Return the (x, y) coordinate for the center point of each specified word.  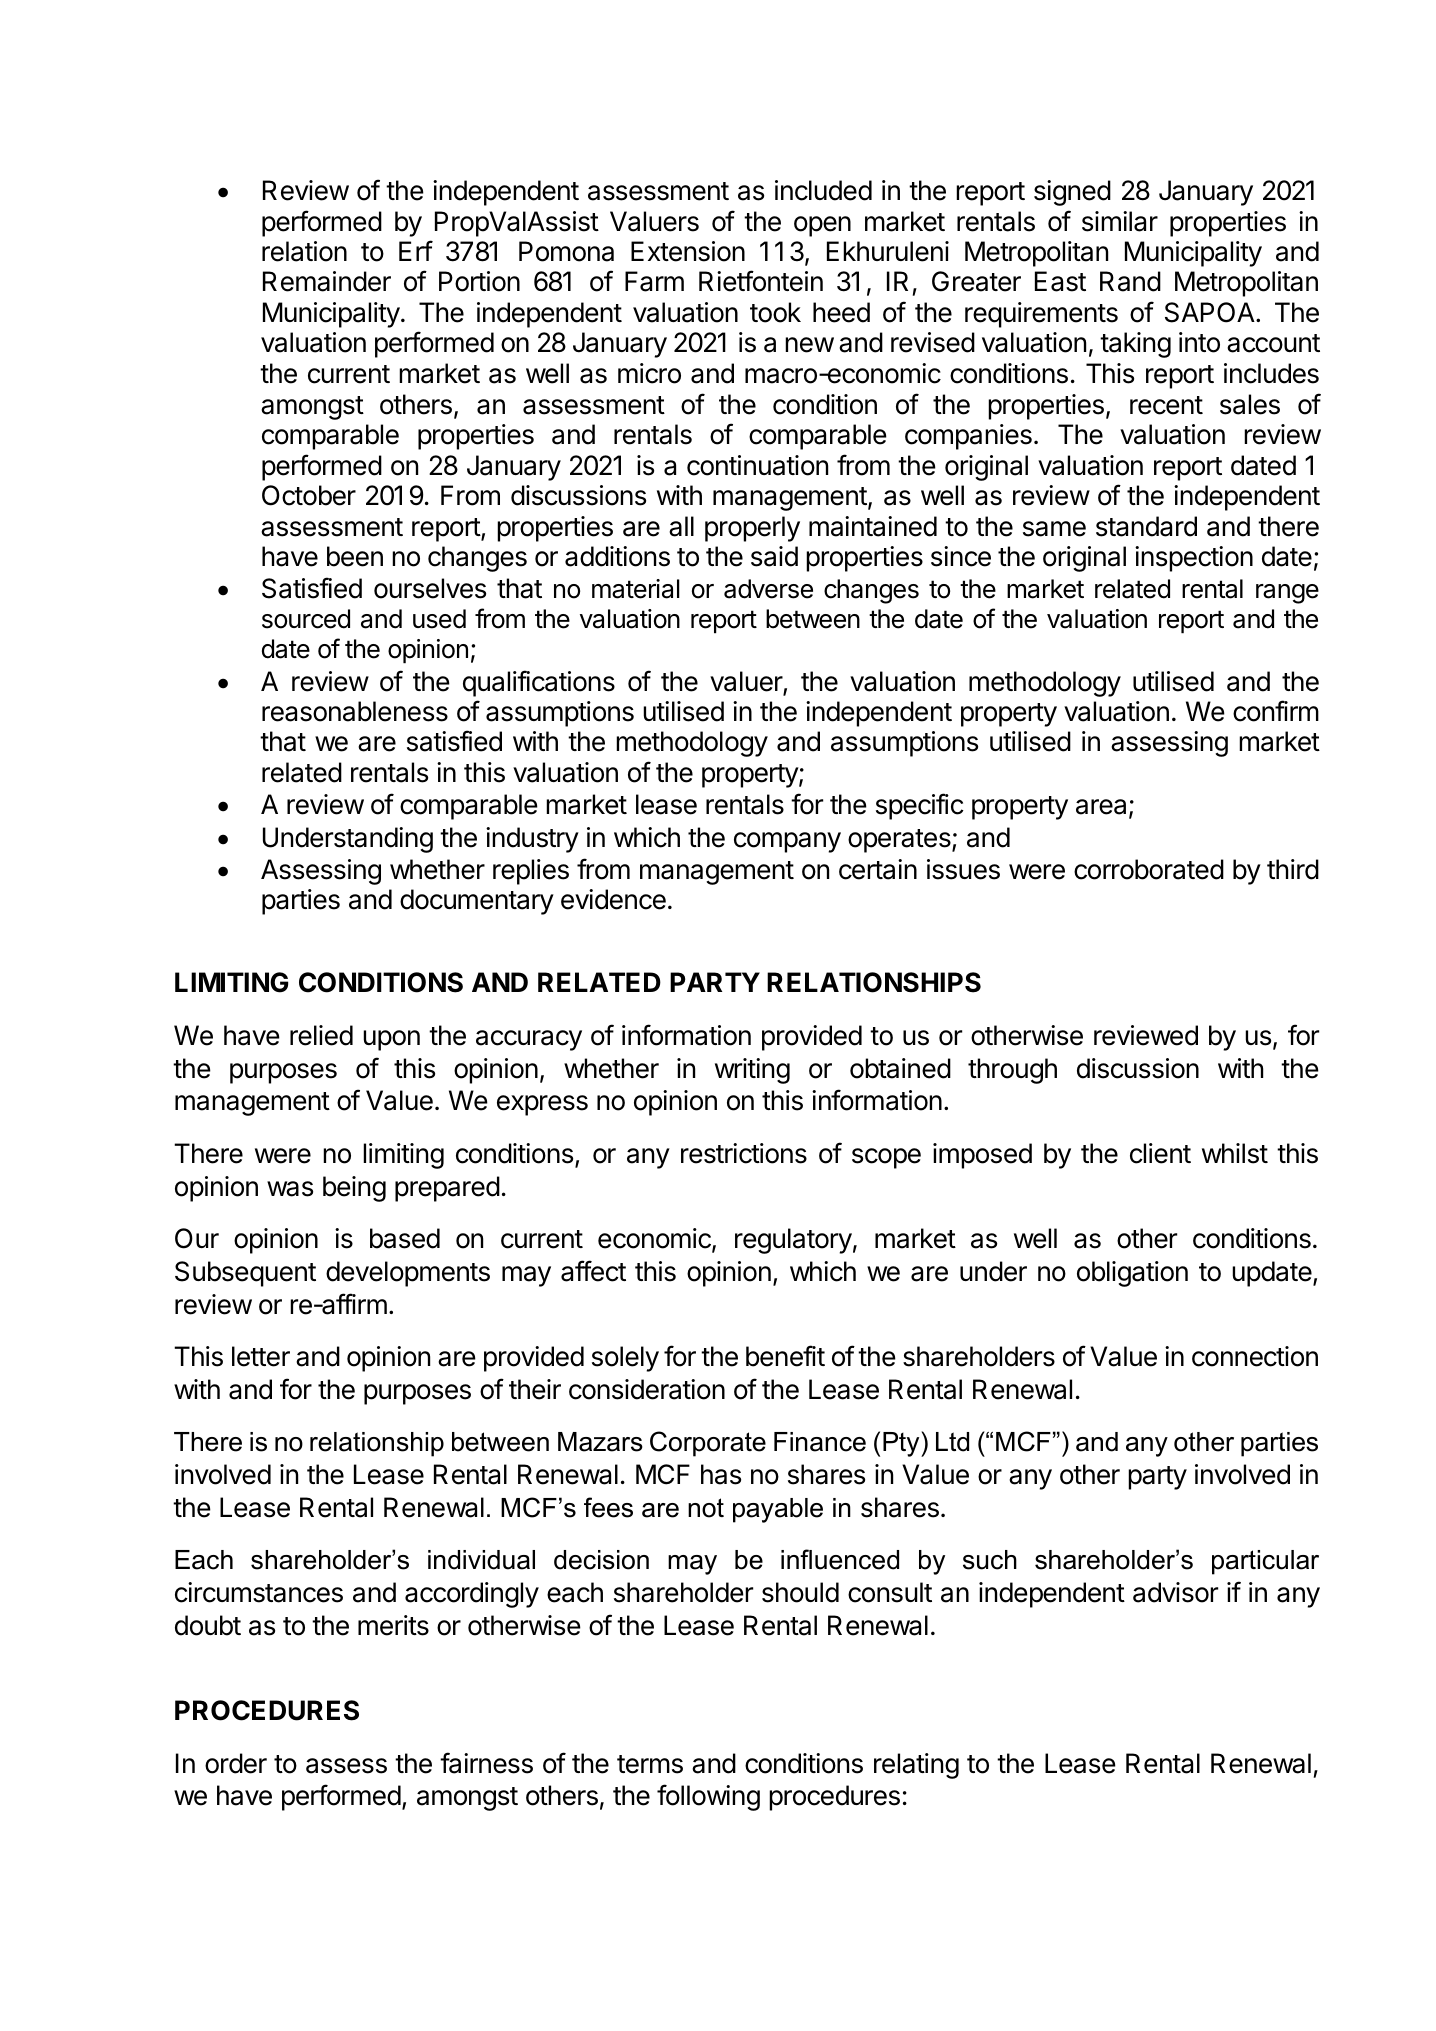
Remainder (327, 281)
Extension (688, 251)
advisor (1175, 1592)
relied (321, 1035)
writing (752, 1071)
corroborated (1149, 869)
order (236, 1763)
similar (1120, 221)
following (708, 1797)
